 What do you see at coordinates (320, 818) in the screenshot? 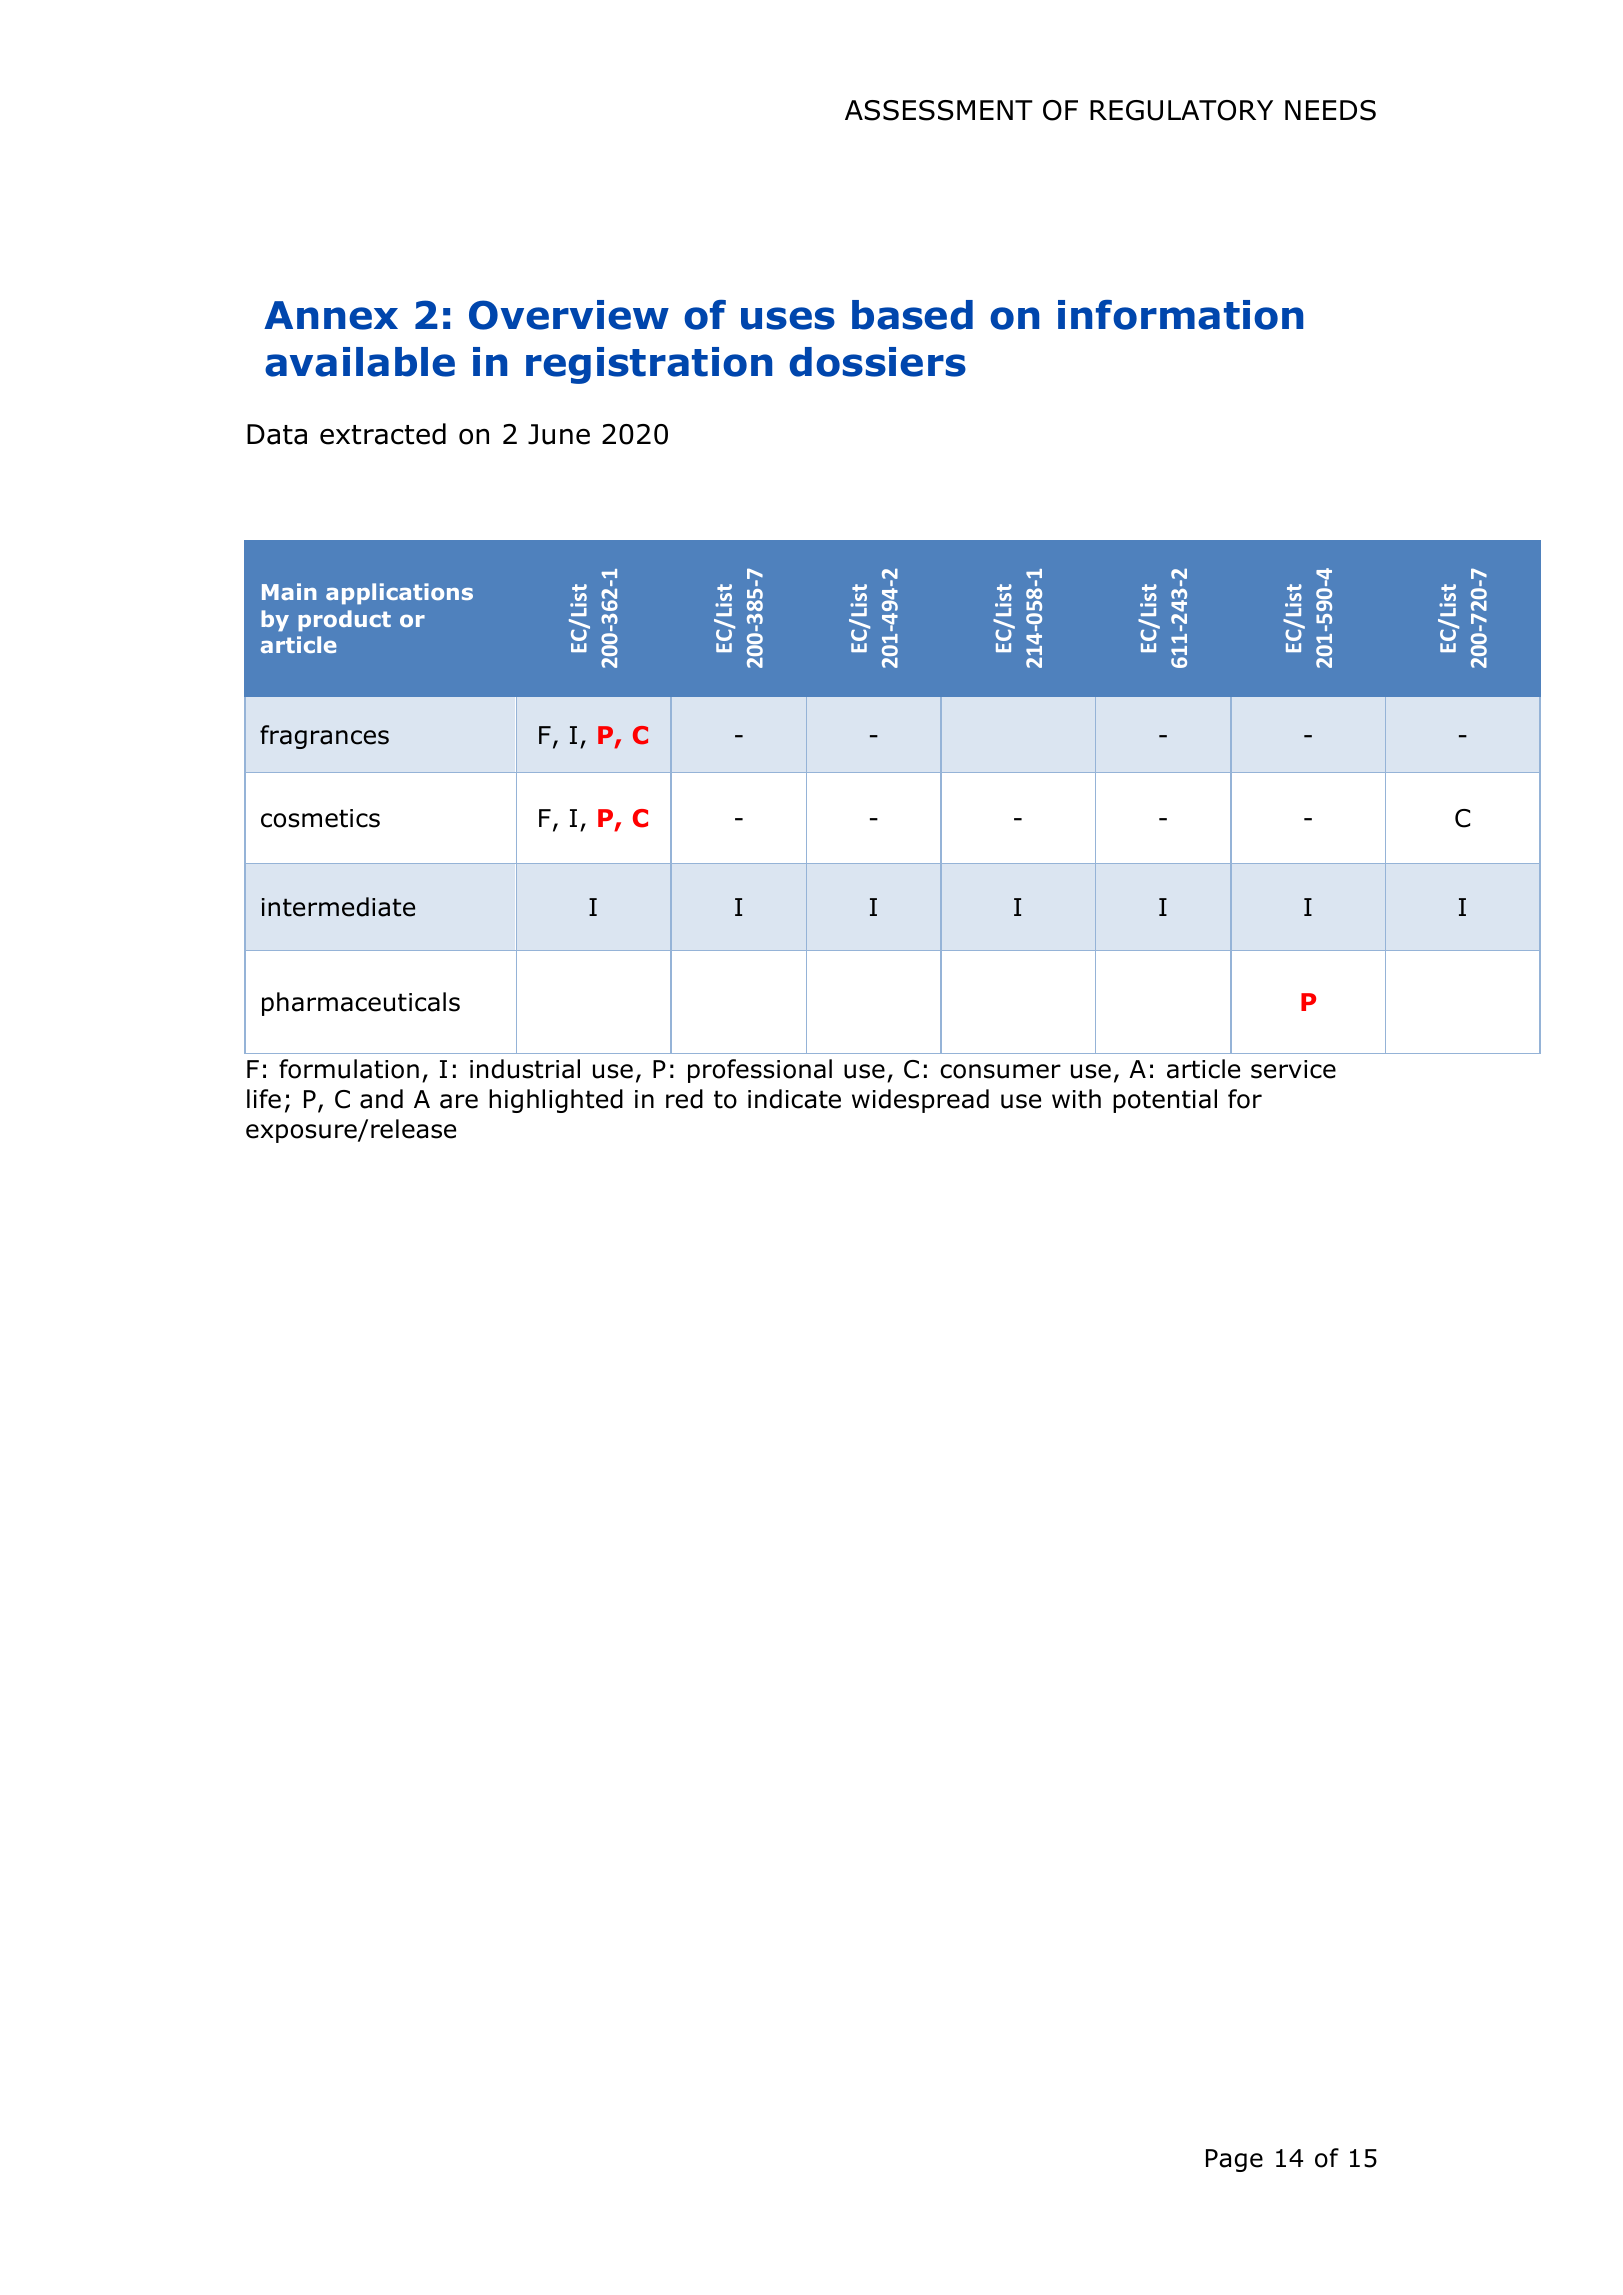
I see `cosmetics` at bounding box center [320, 818].
